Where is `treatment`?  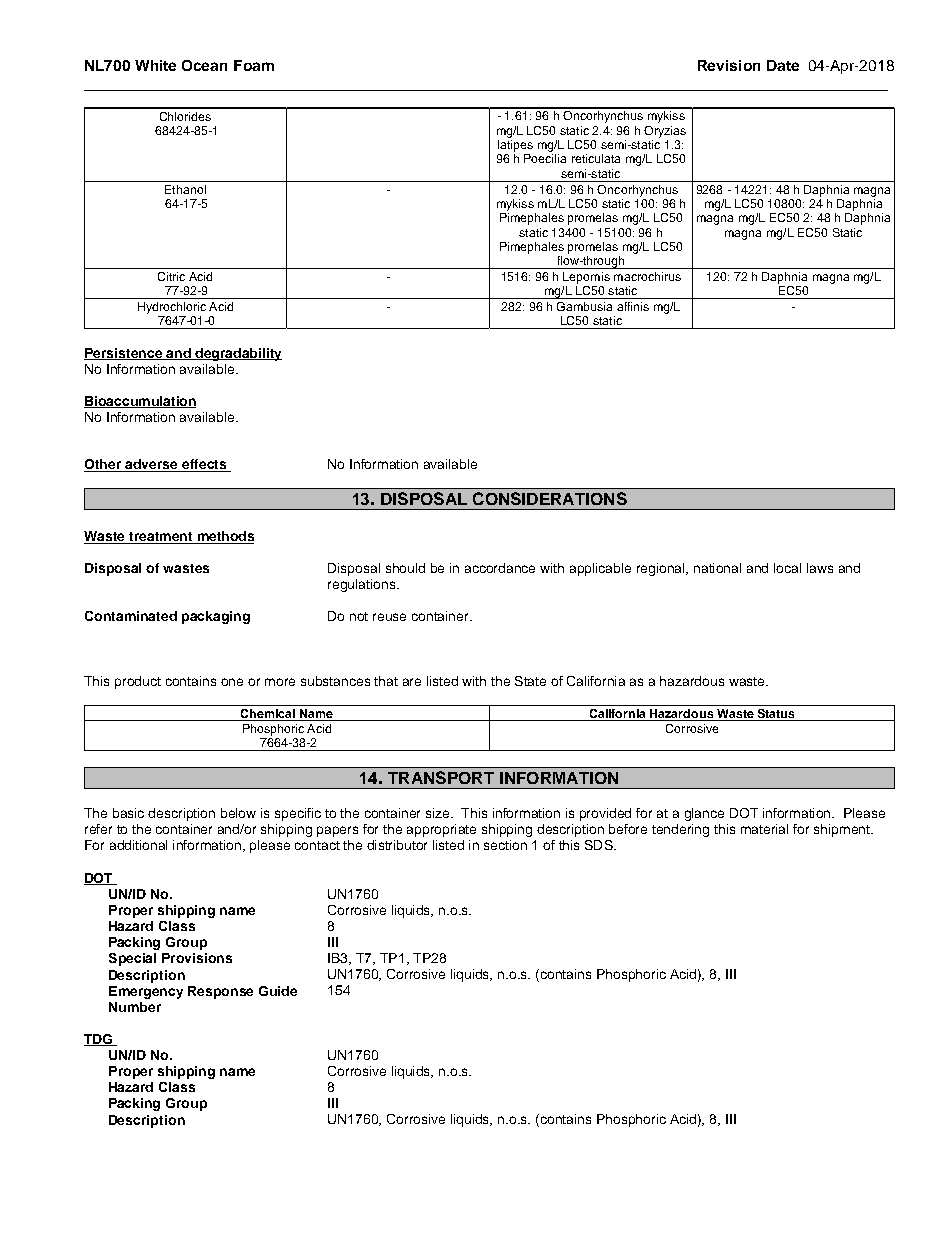
treatment is located at coordinates (161, 538).
